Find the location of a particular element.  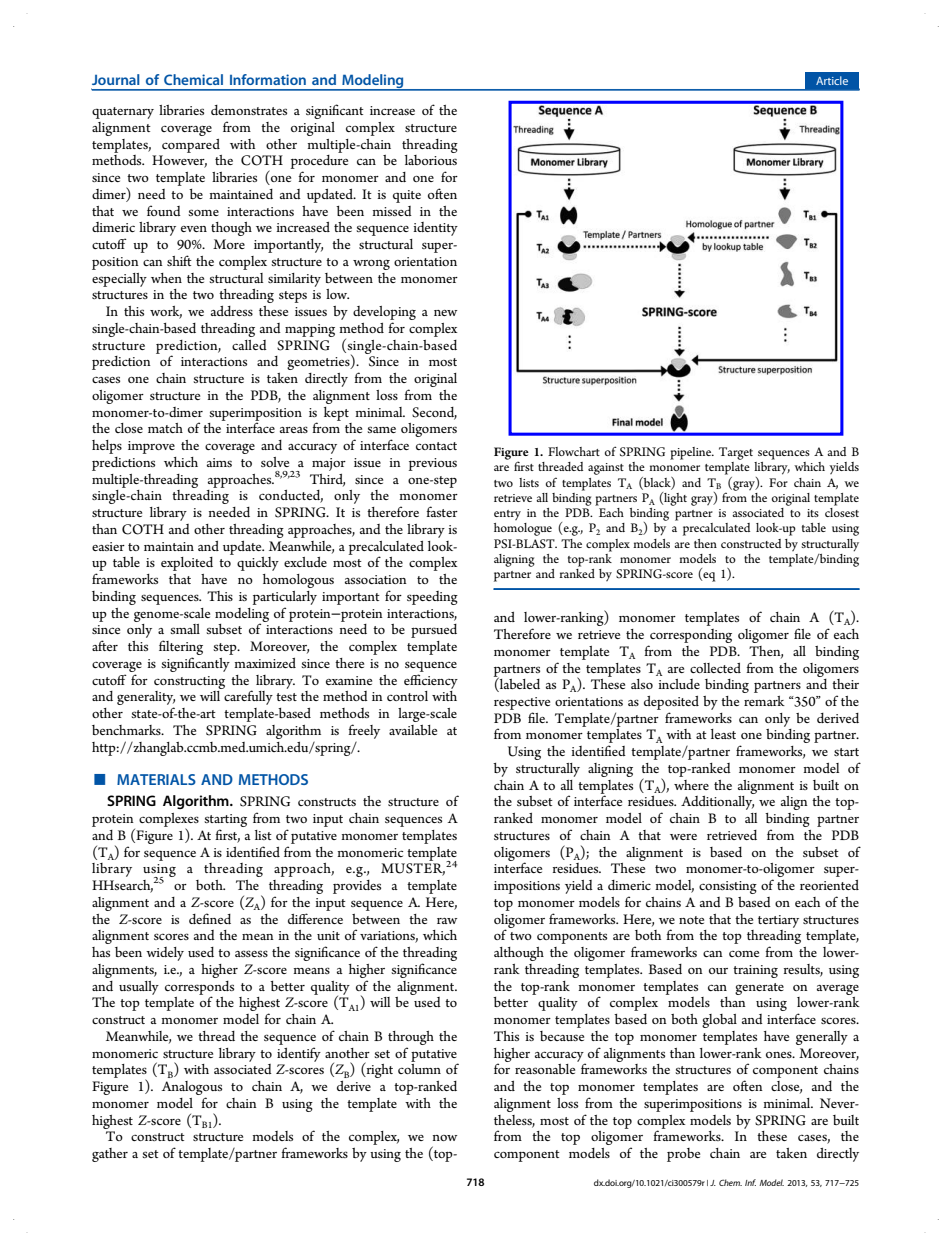

Article is located at coordinates (832, 80).
